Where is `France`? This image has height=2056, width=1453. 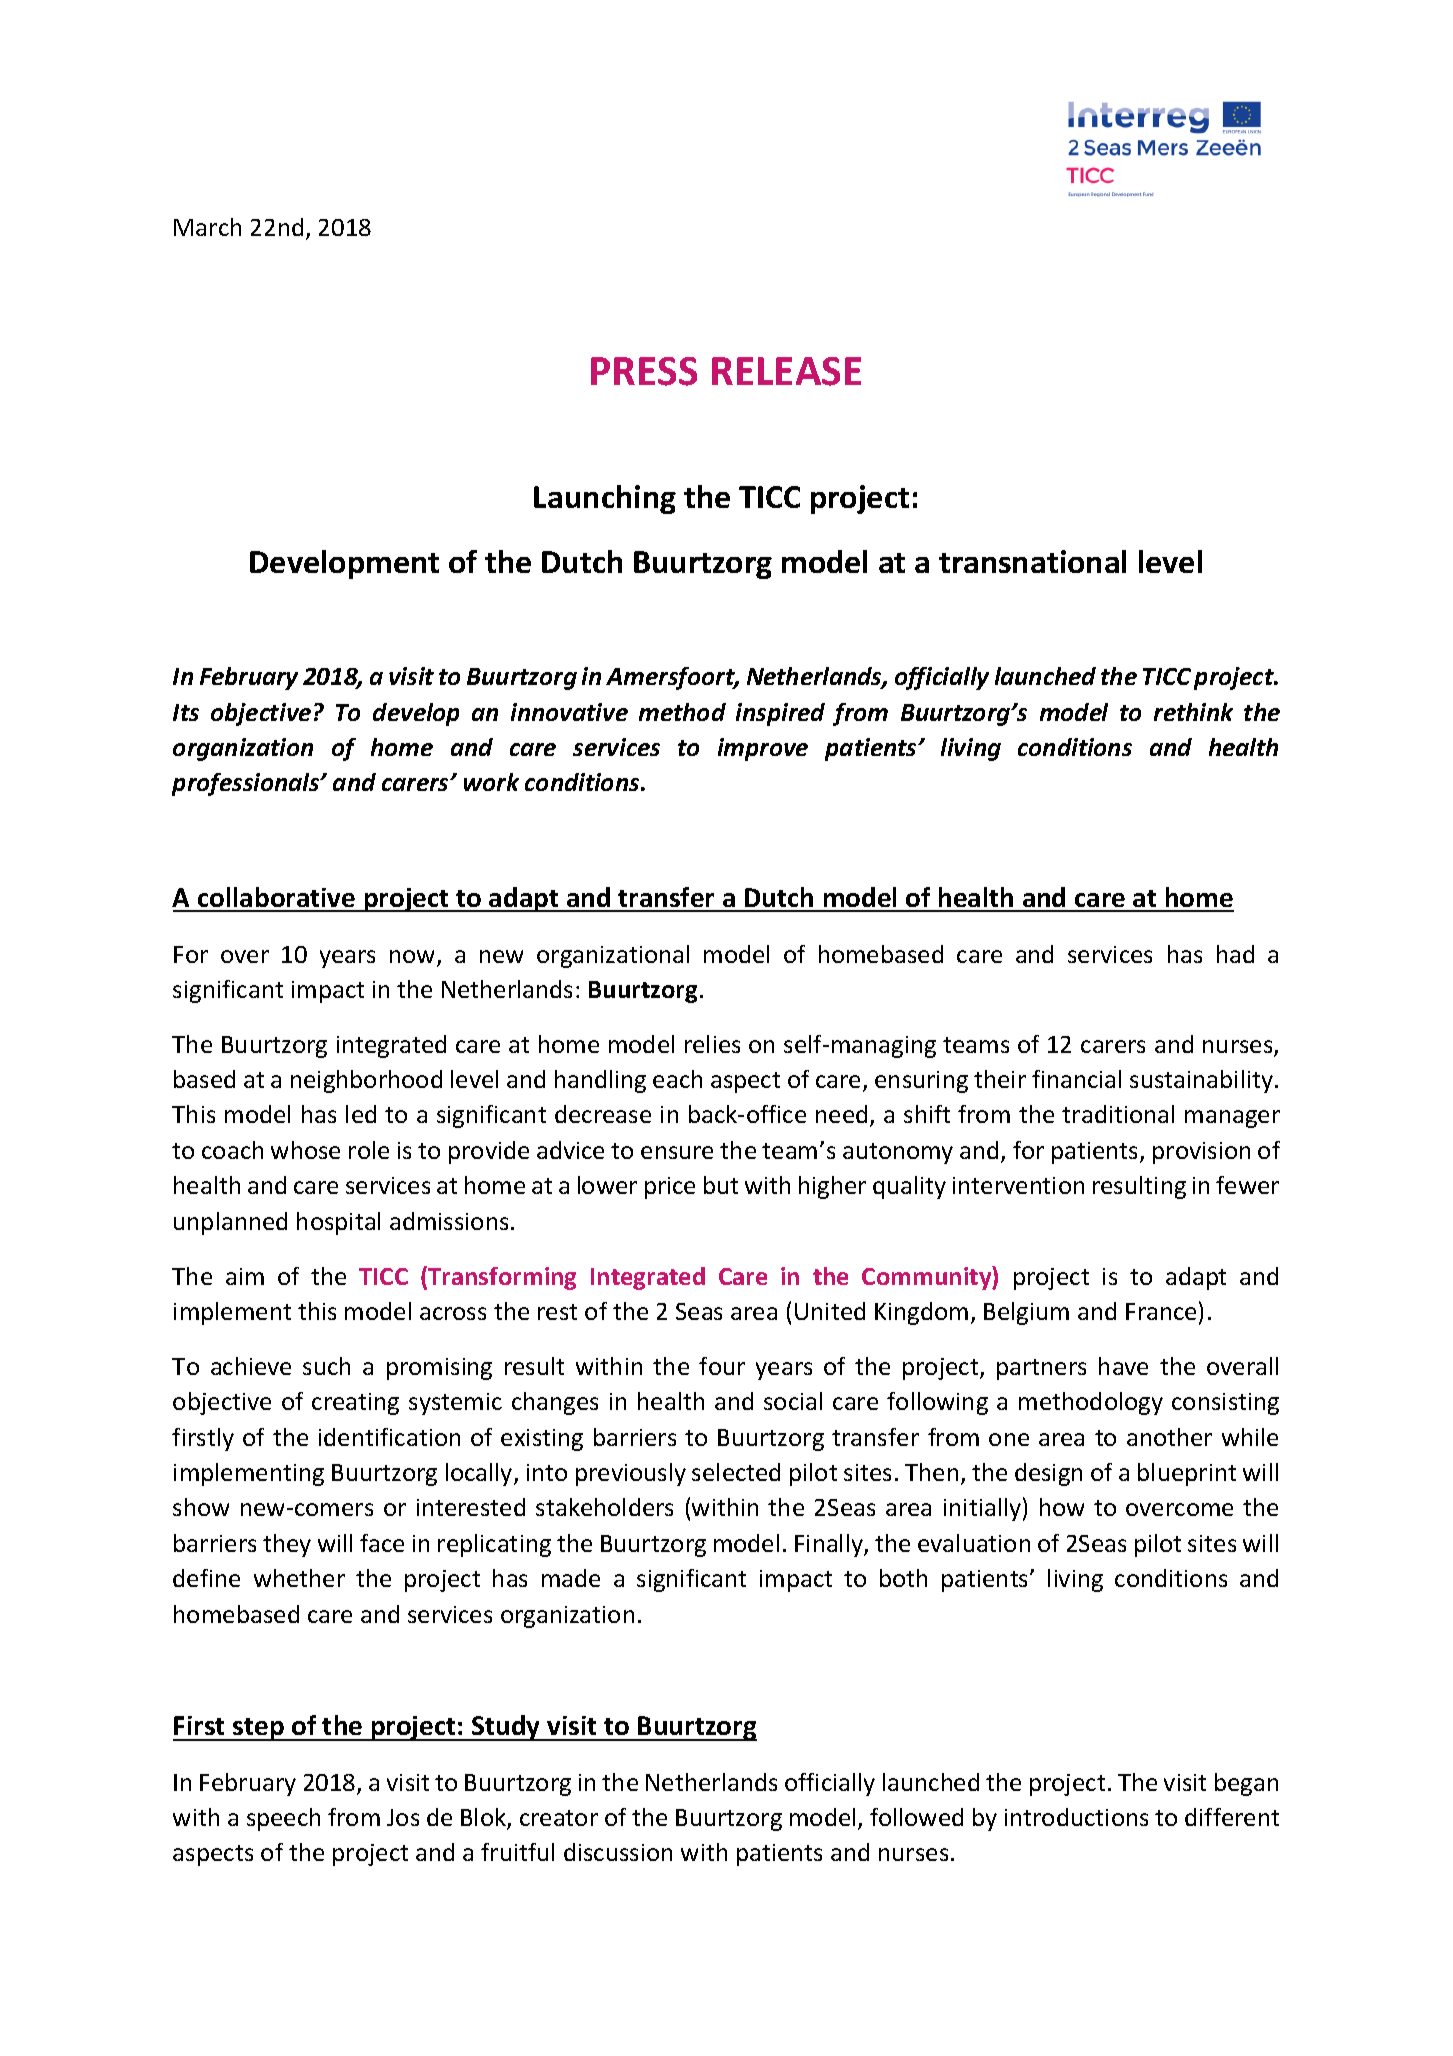
France is located at coordinates (1161, 1311).
